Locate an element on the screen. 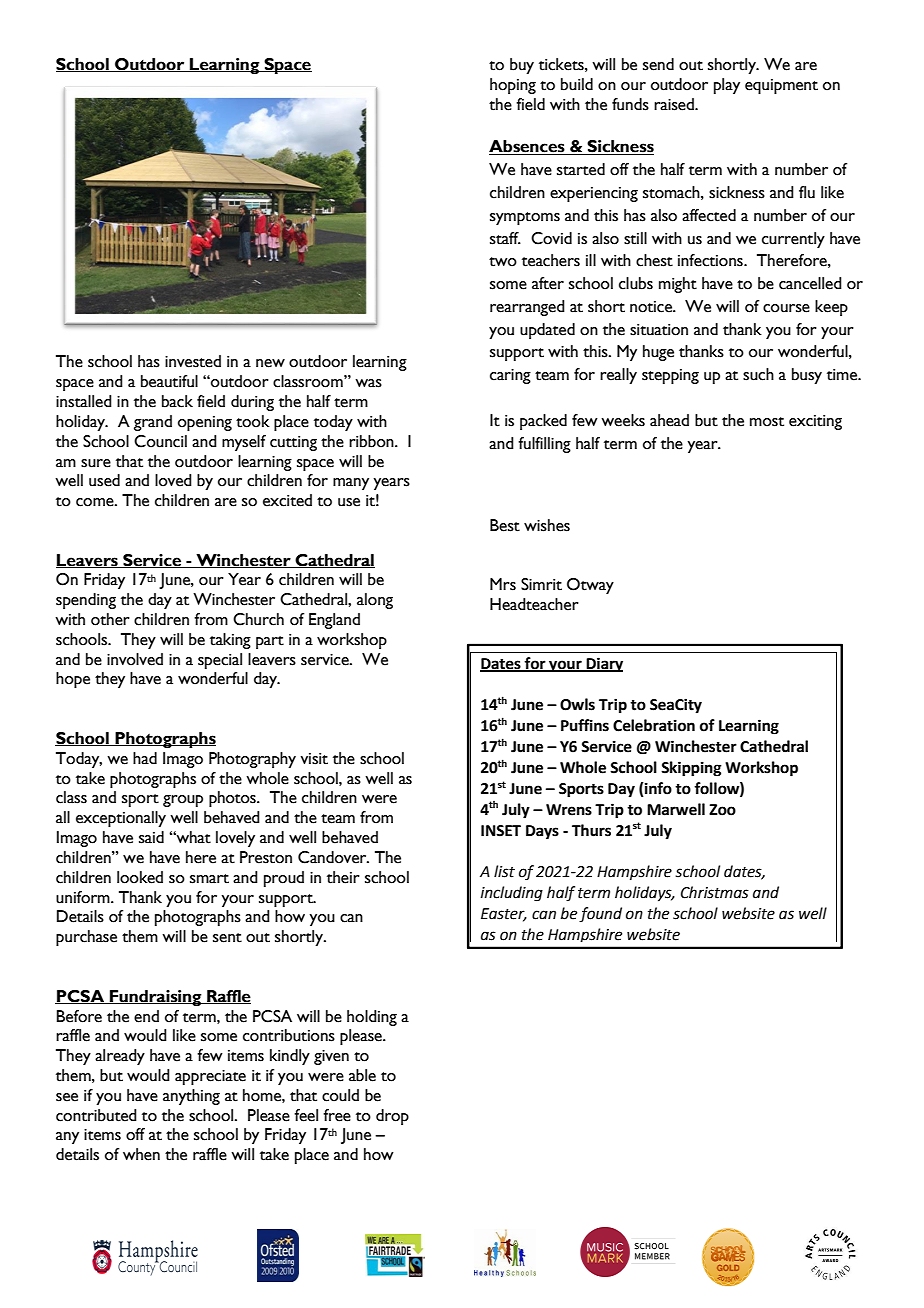 The image size is (924, 1308). INSET is located at coordinates (501, 831).
